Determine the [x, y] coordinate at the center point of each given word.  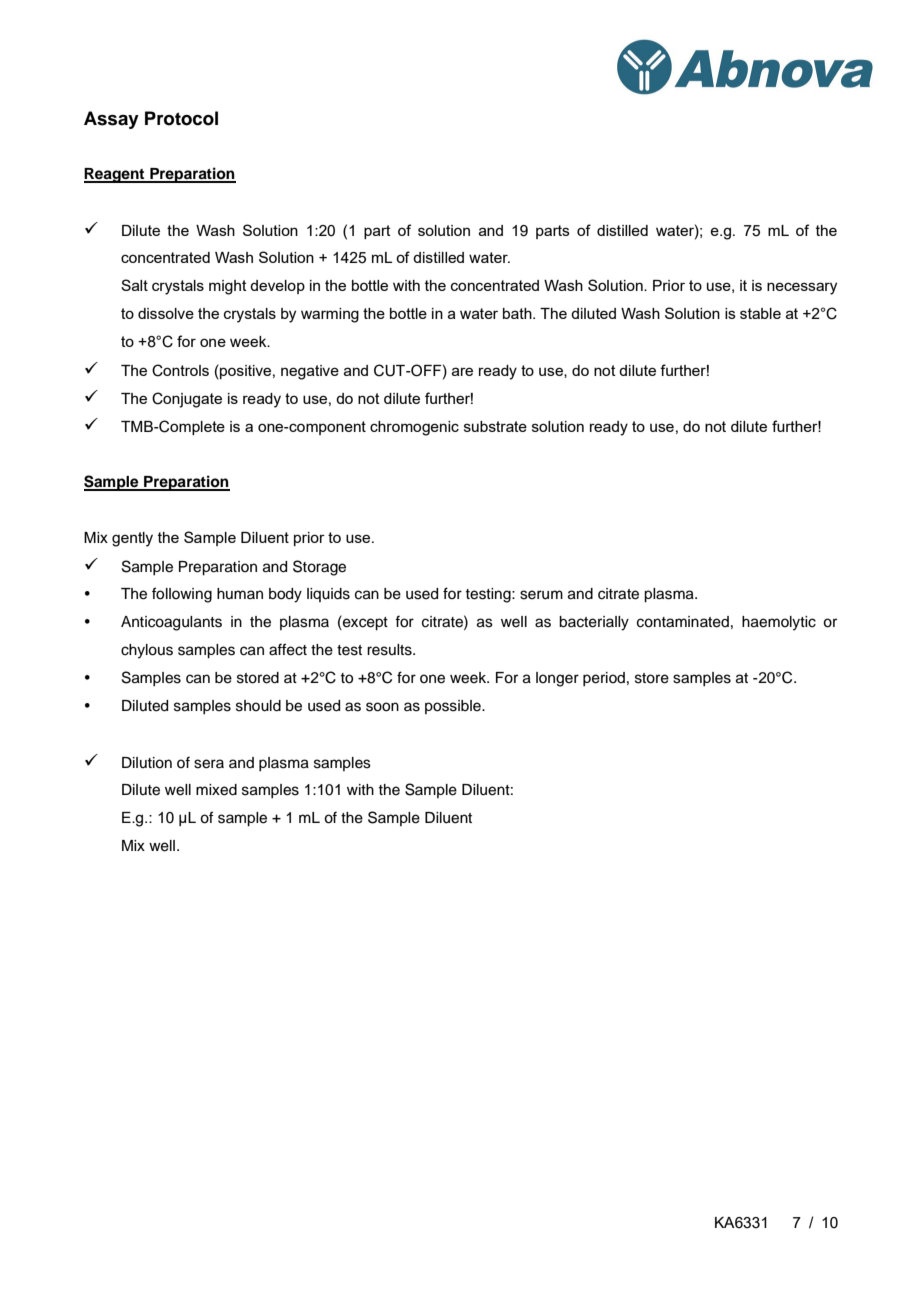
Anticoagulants [171, 623]
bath [518, 313]
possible [454, 707]
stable [760, 313]
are [462, 371]
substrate [495, 426]
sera [209, 764]
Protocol [181, 118]
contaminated [683, 622]
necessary [802, 288]
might [228, 287]
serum [541, 595]
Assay [111, 120]
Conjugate [187, 400]
